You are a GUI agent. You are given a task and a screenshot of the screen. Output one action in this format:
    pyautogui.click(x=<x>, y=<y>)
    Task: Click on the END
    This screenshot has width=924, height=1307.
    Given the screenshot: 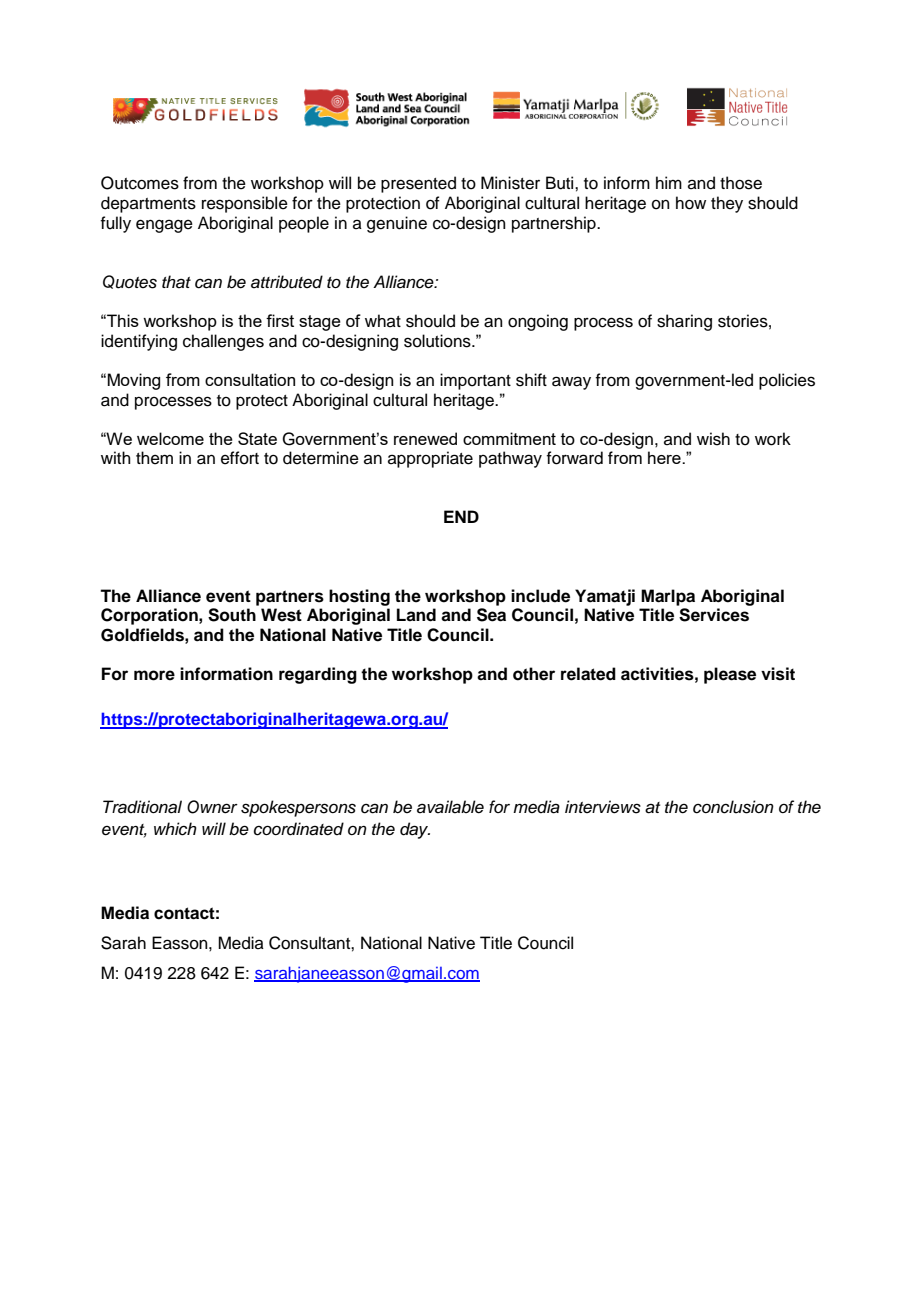 What is the action you would take?
    pyautogui.click(x=461, y=516)
